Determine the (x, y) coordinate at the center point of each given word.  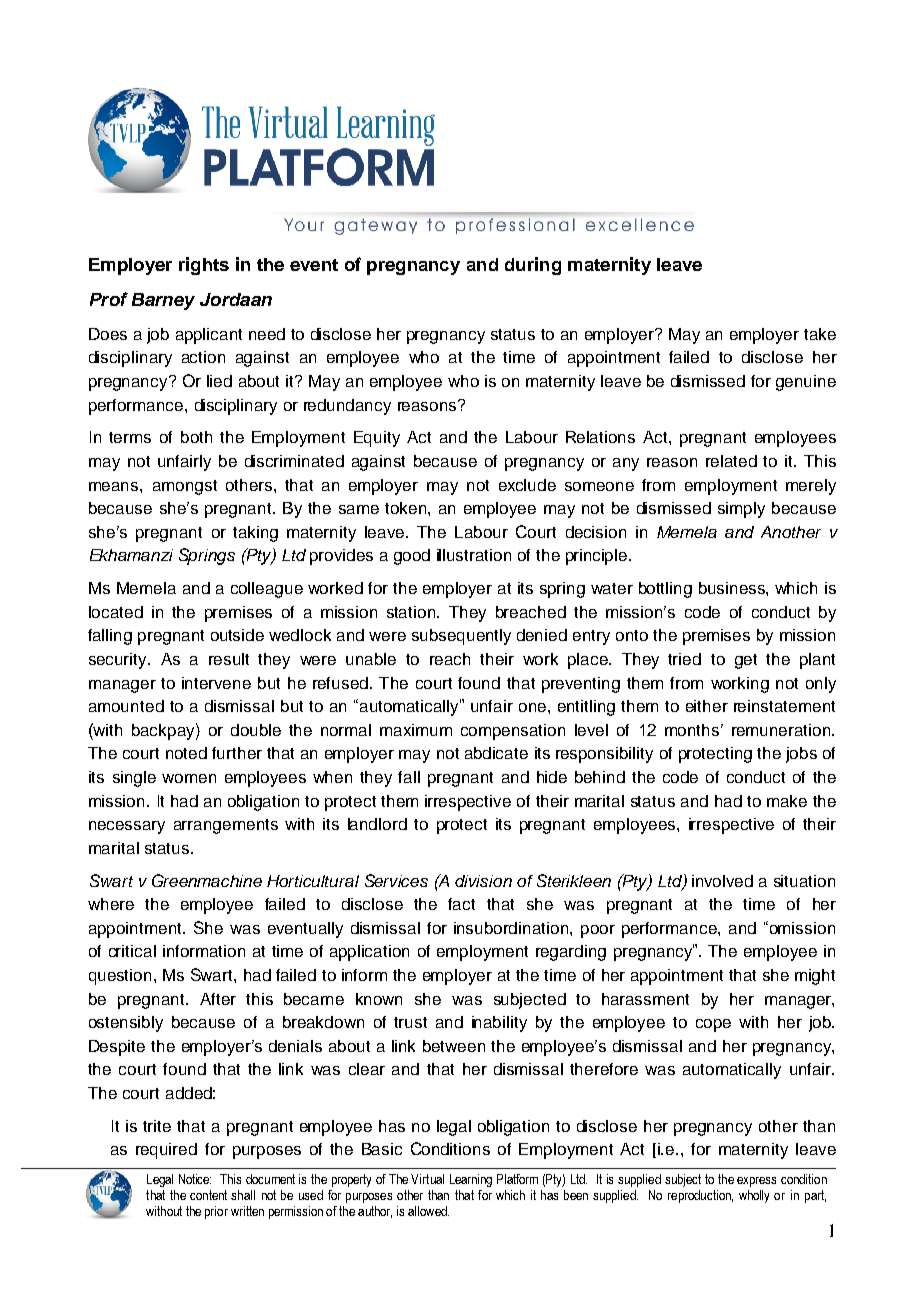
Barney (163, 301)
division (483, 881)
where (111, 904)
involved (722, 881)
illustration (474, 555)
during (533, 266)
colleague (267, 590)
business (733, 588)
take (820, 334)
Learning (471, 1180)
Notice (195, 1179)
